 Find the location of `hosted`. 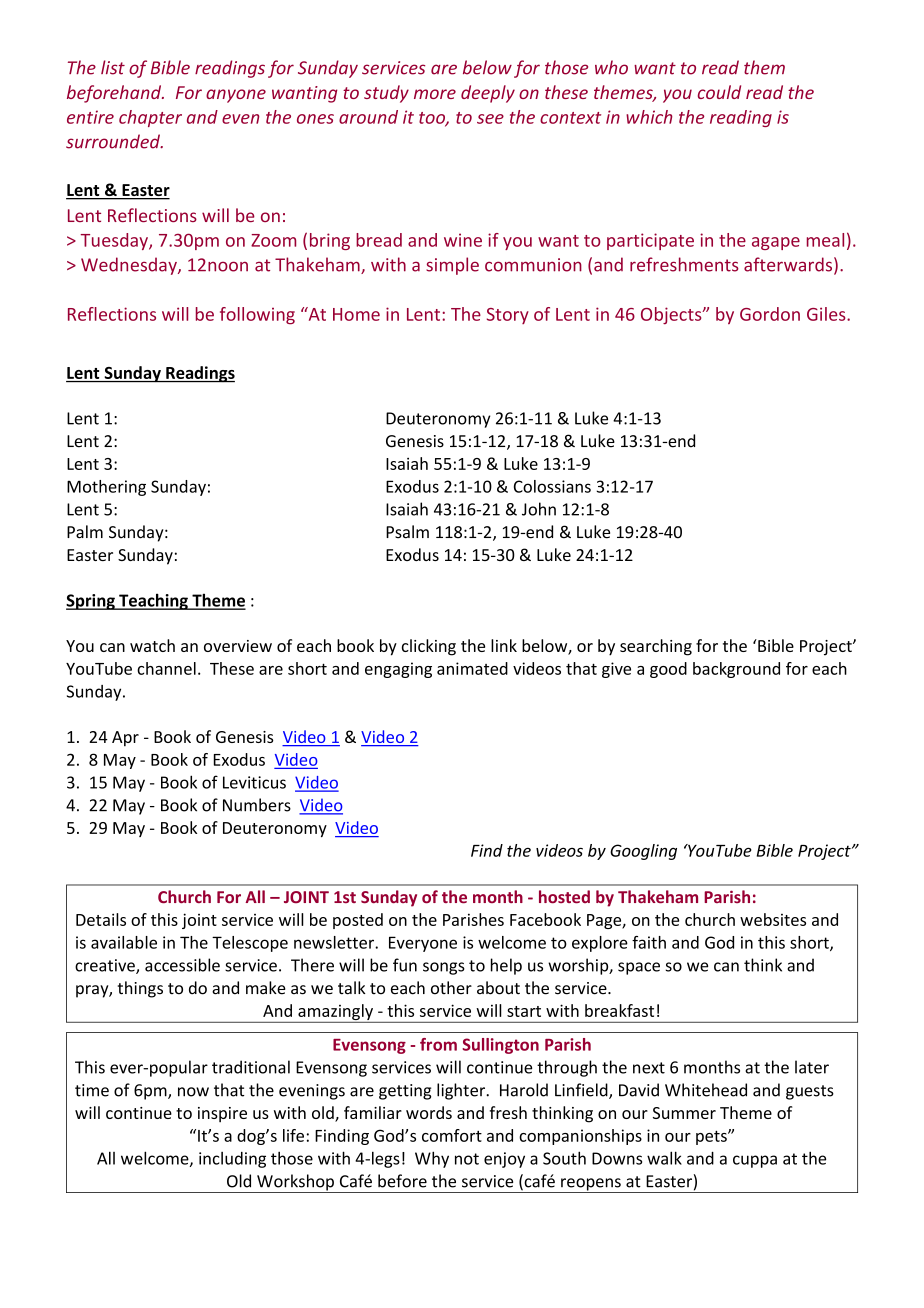

hosted is located at coordinates (564, 897).
